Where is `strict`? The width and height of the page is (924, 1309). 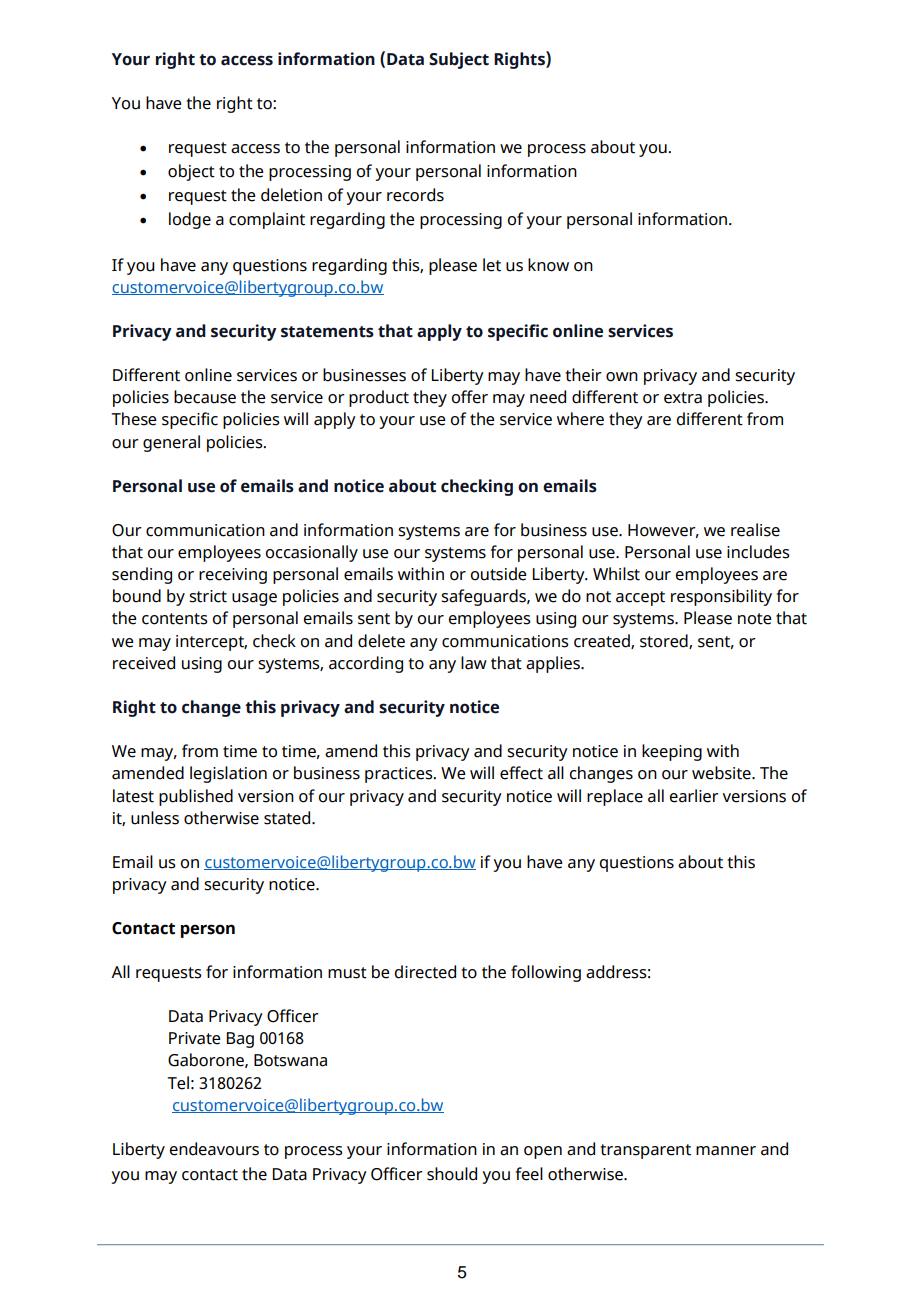
strict is located at coordinates (208, 596).
